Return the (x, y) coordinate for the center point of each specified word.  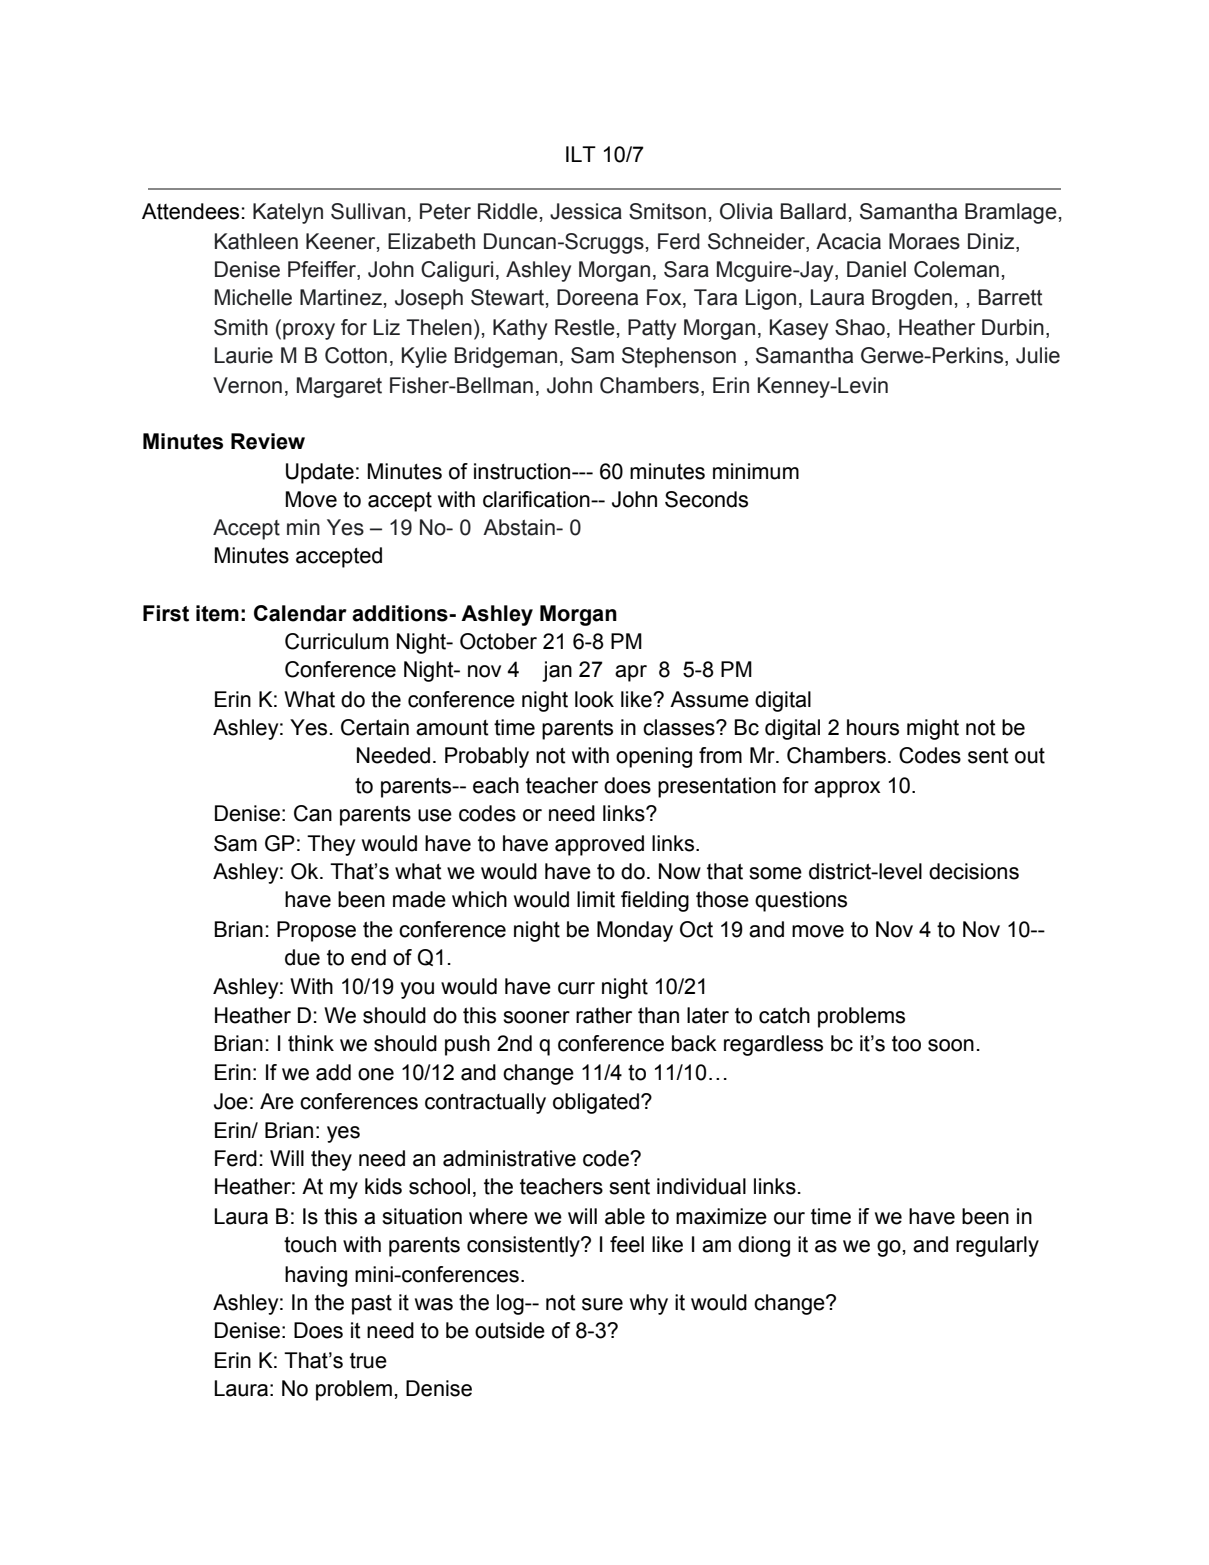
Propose (316, 931)
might (933, 729)
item (217, 613)
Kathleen (256, 241)
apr (631, 673)
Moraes (924, 241)
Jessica (586, 211)
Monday (635, 931)
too (906, 1044)
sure (602, 1304)
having (316, 1276)
